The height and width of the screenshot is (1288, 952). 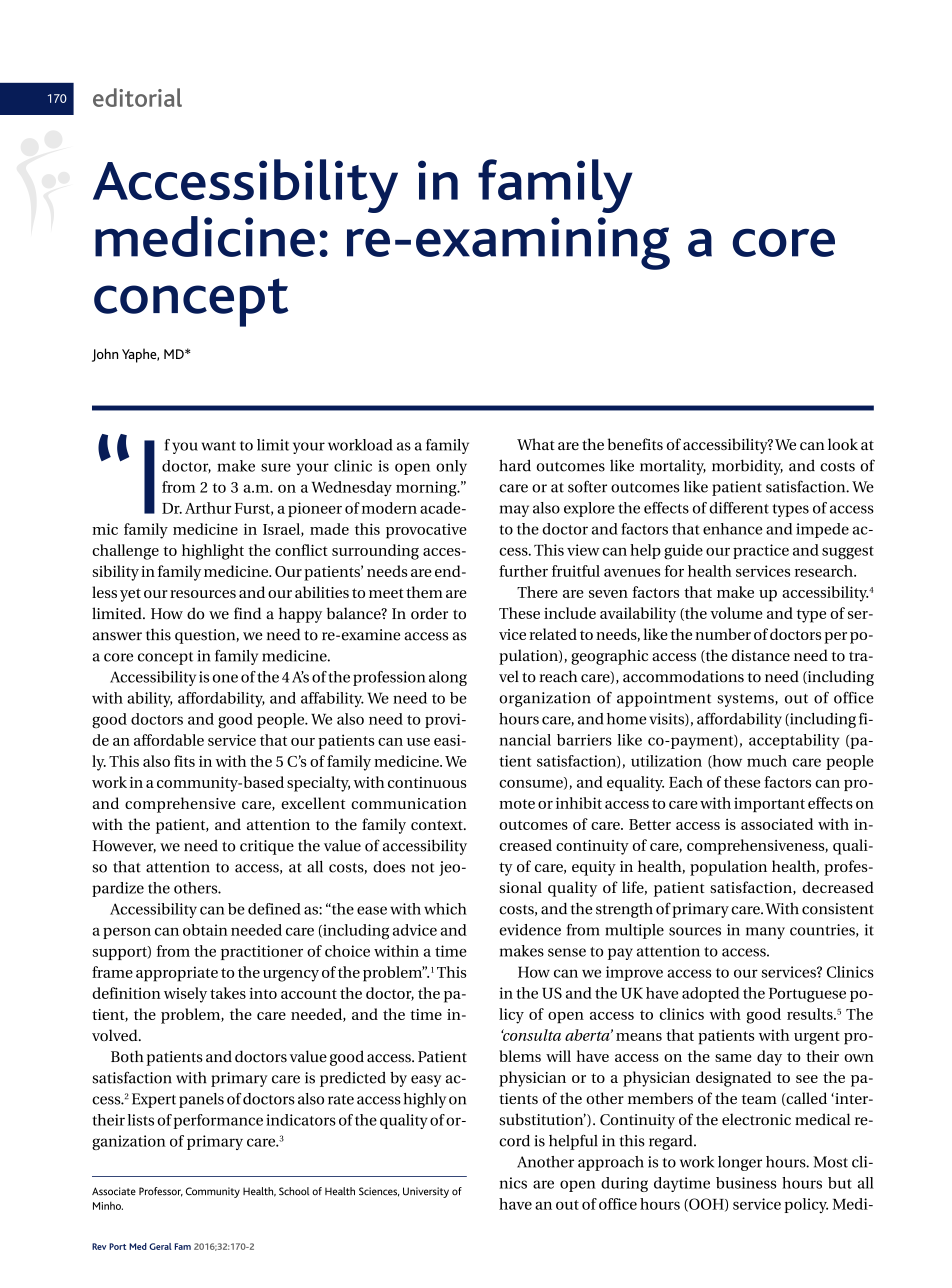 I want to click on consistent, so click(x=838, y=909).
